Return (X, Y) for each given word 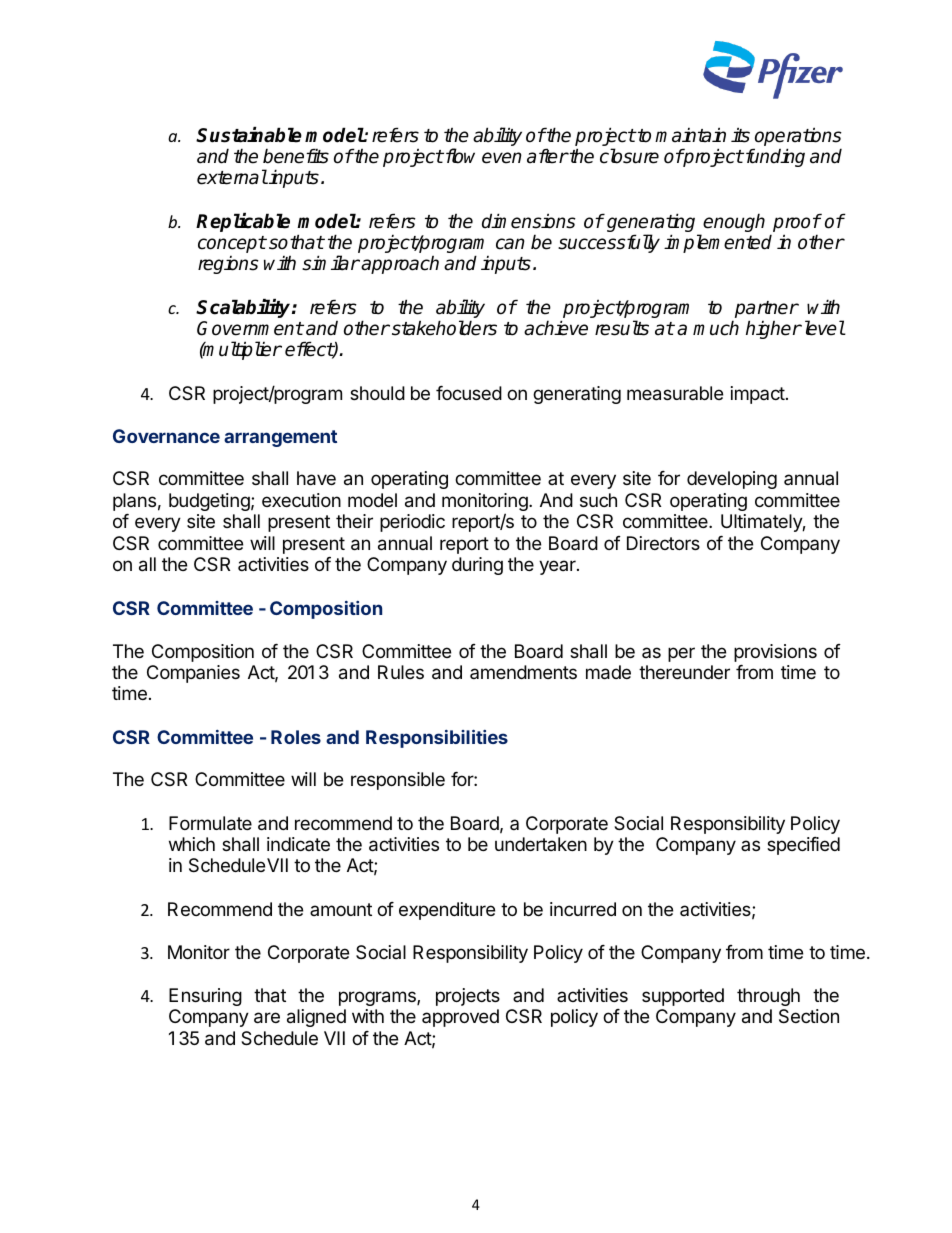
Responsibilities (437, 738)
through (768, 997)
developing (732, 480)
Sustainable (249, 135)
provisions (775, 653)
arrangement (280, 438)
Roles (296, 737)
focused (469, 393)
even (502, 158)
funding (774, 157)
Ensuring (205, 997)
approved (460, 1018)
